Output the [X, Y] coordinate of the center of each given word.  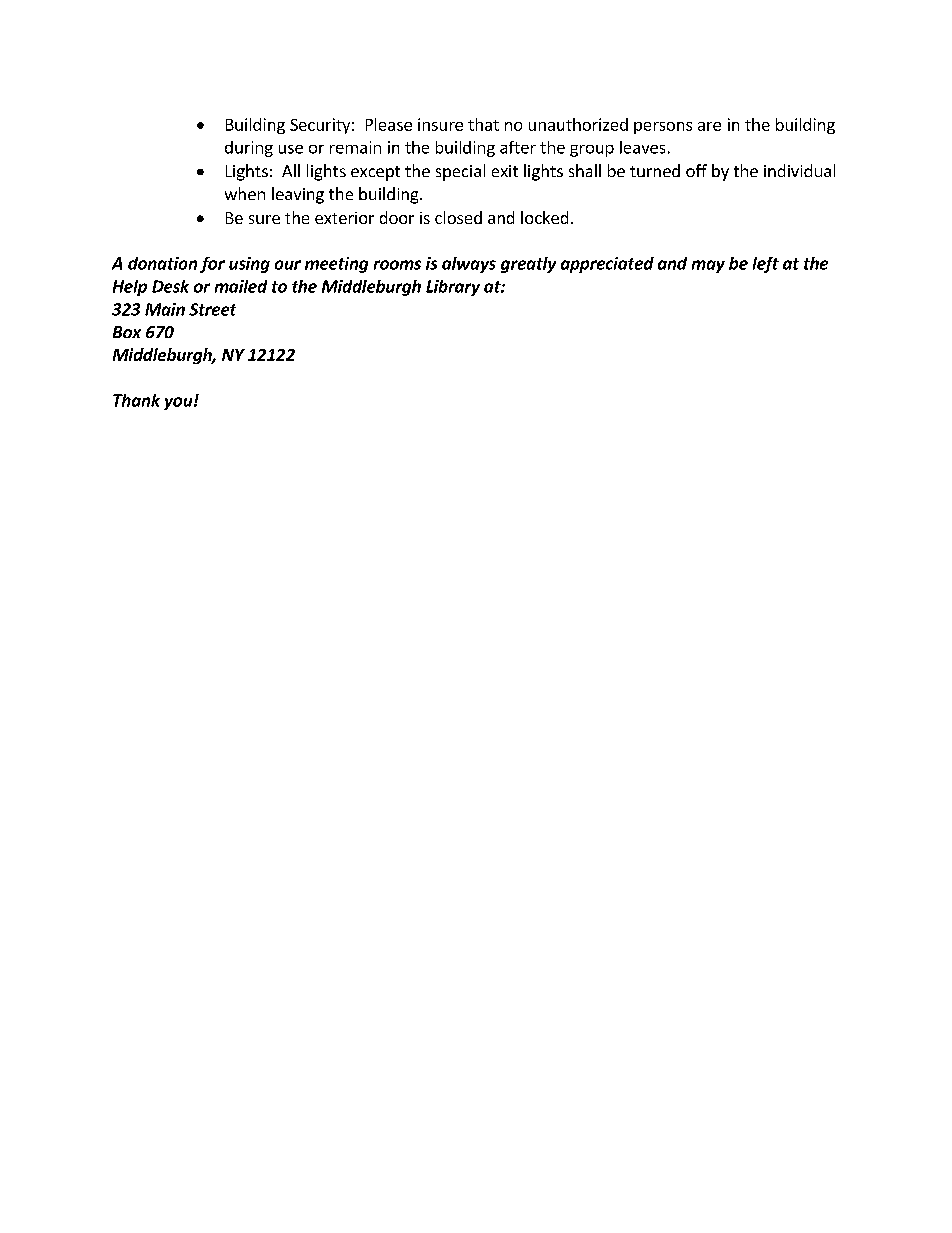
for [212, 265]
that [483, 124]
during [249, 149]
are [709, 126]
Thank [136, 400]
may [708, 266]
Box [127, 332]
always [469, 265]
